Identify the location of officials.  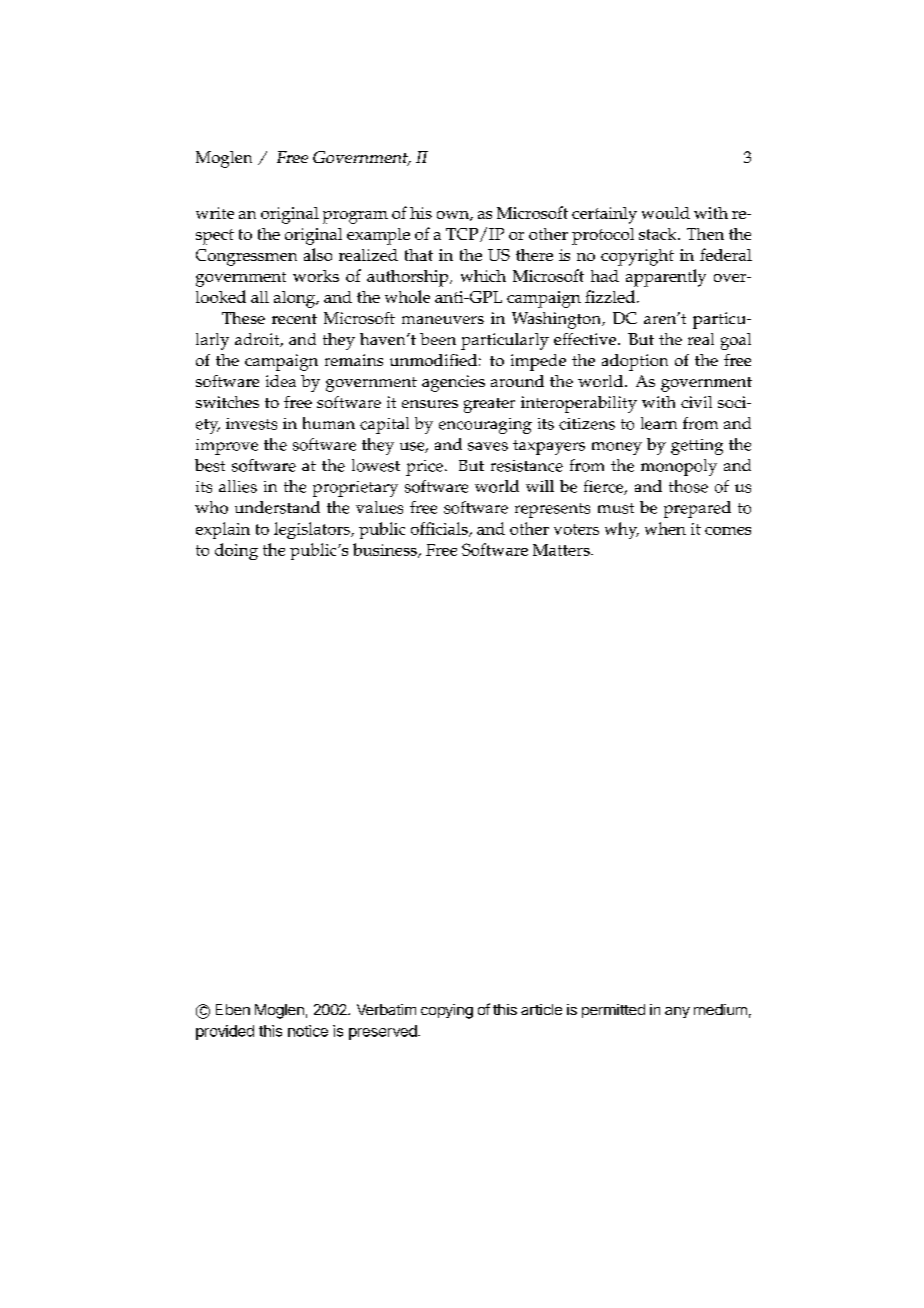
(440, 529).
